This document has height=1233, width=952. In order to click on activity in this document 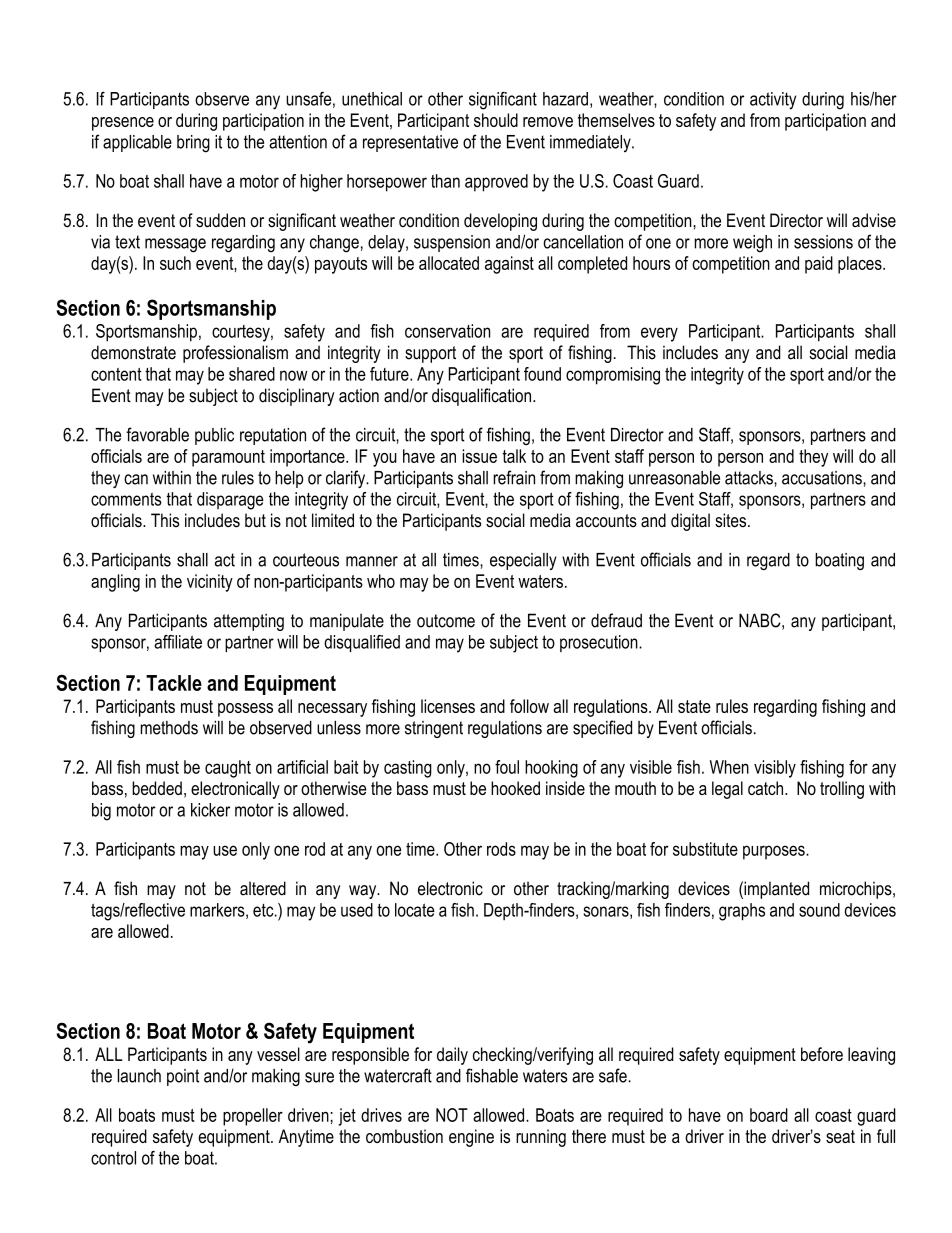, I will do `click(773, 101)`.
